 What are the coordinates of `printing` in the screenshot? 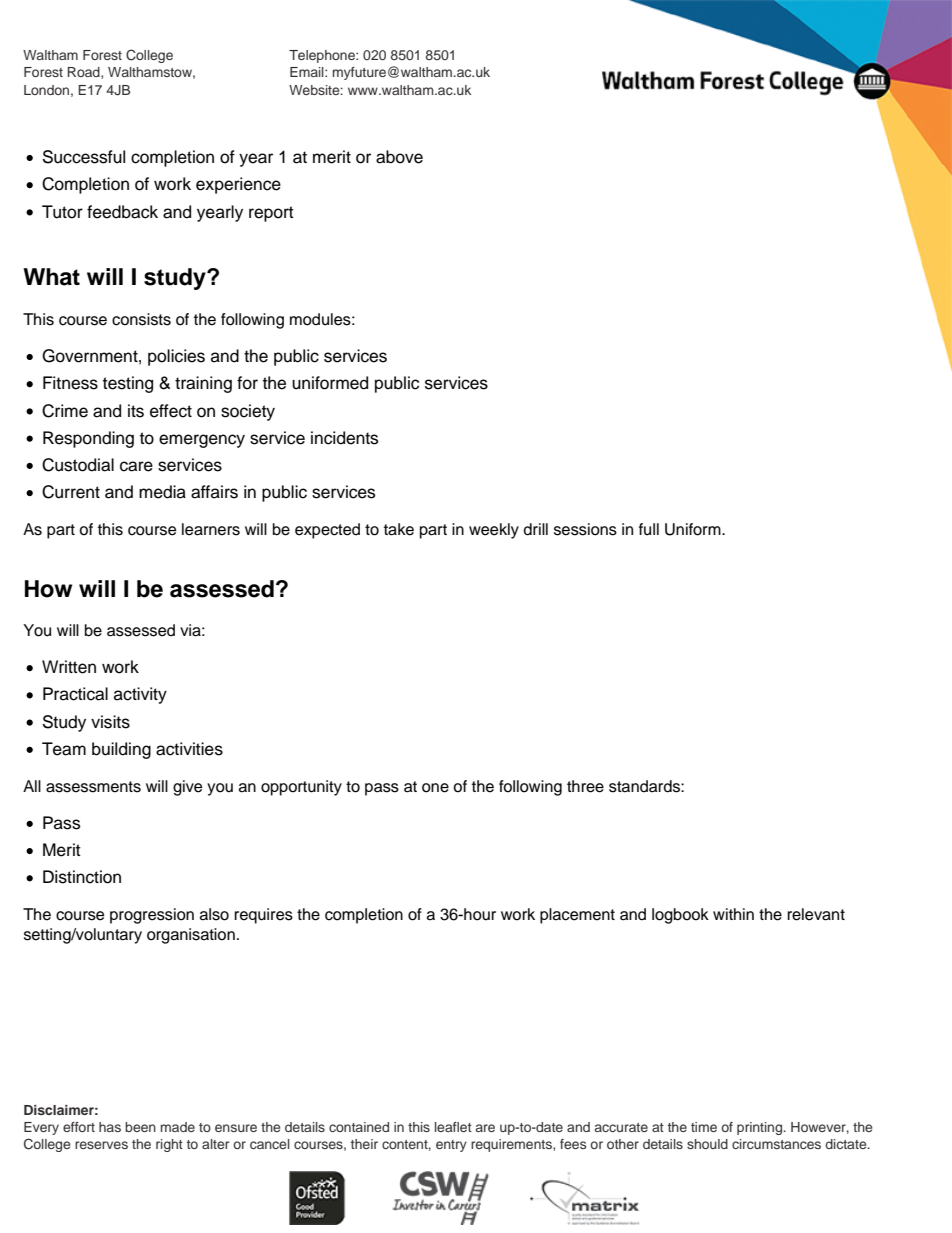 It's located at (761, 1128).
